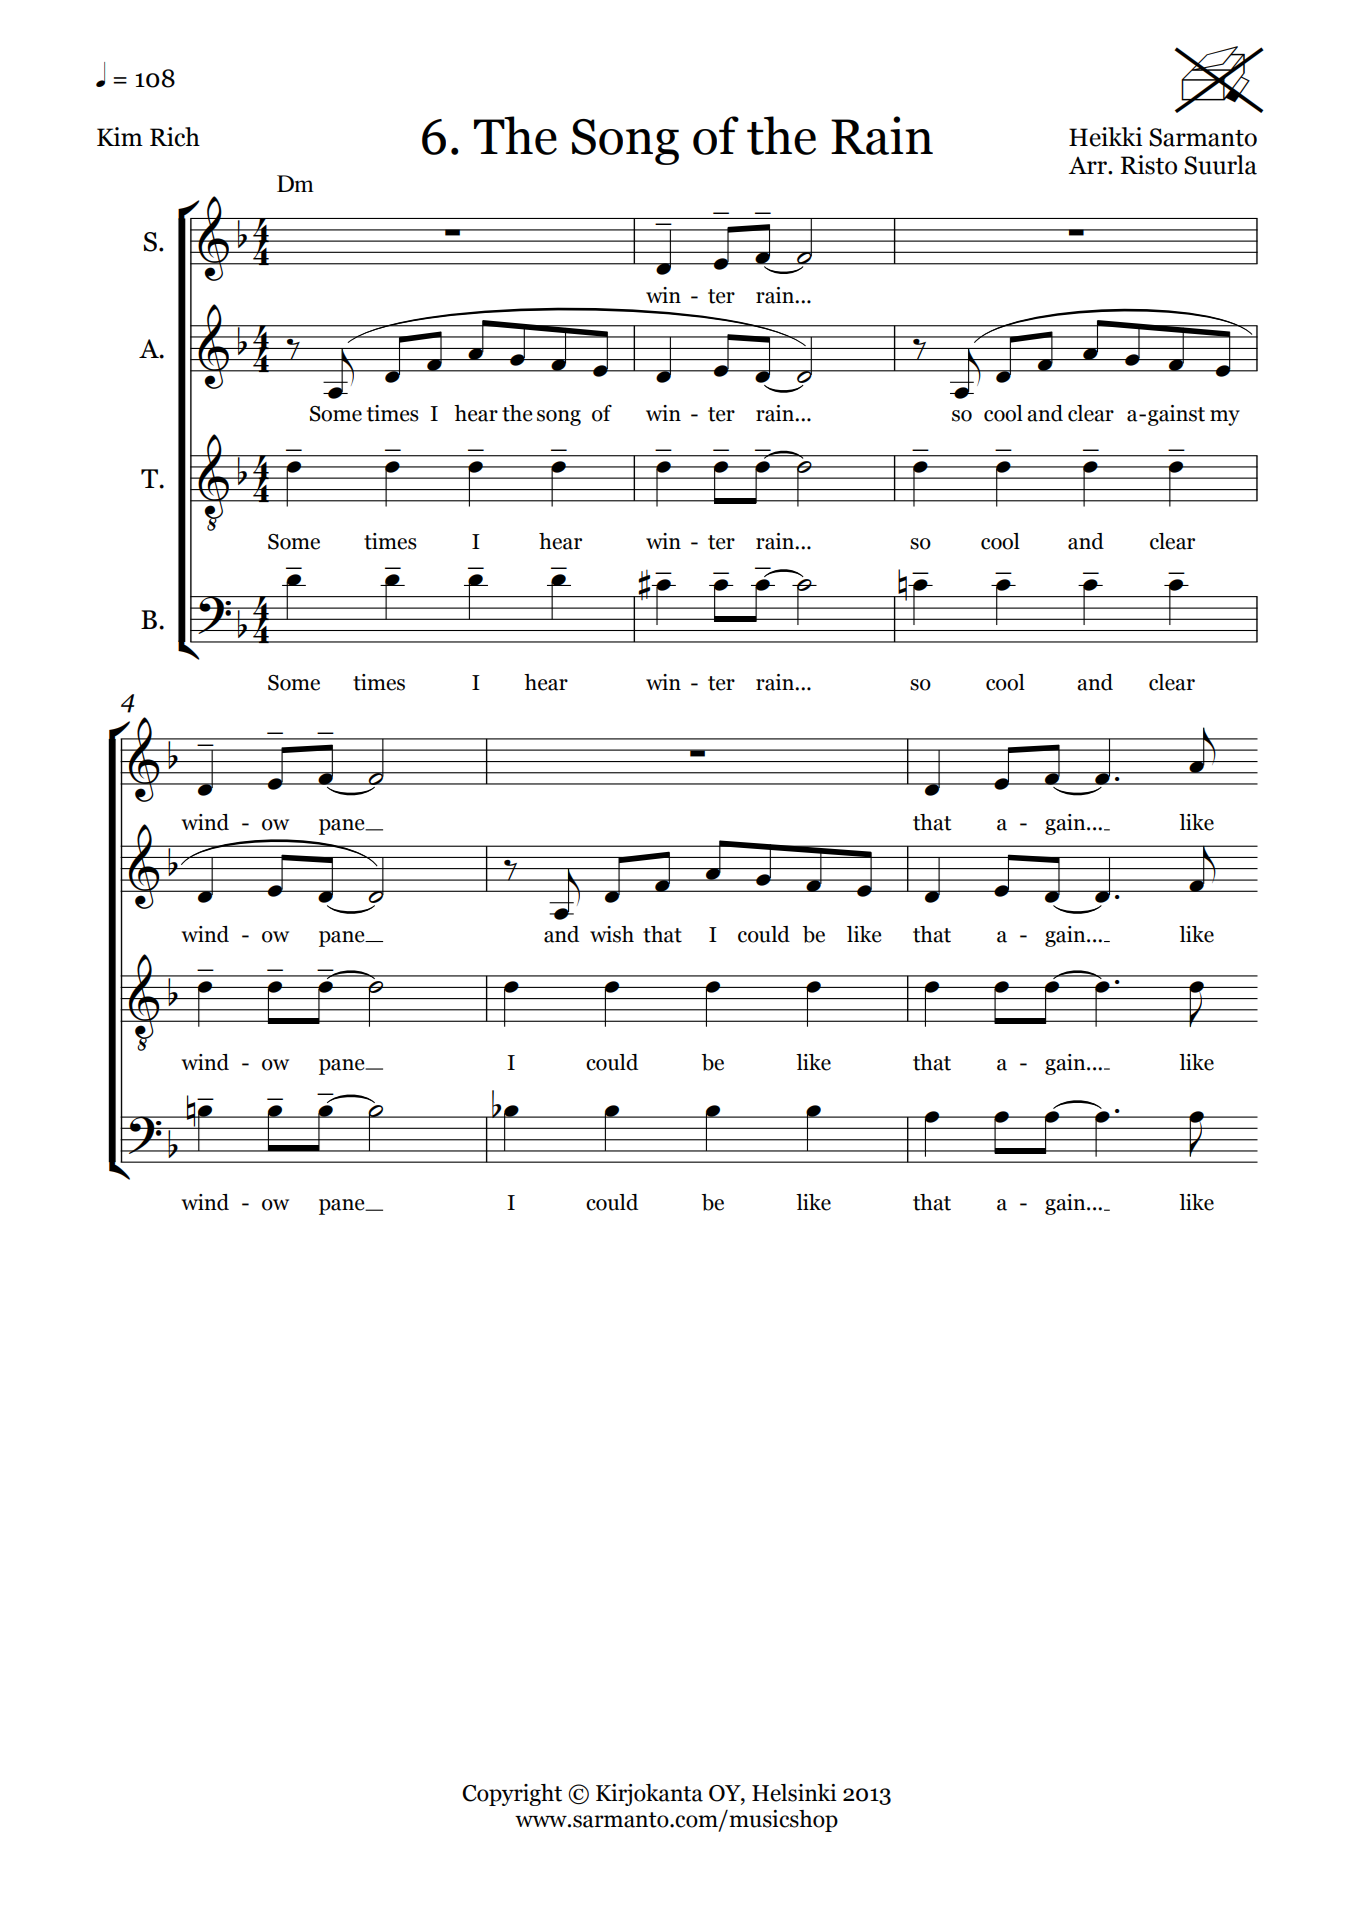 The height and width of the screenshot is (1916, 1354). I want to click on Kim, so click(120, 136).
